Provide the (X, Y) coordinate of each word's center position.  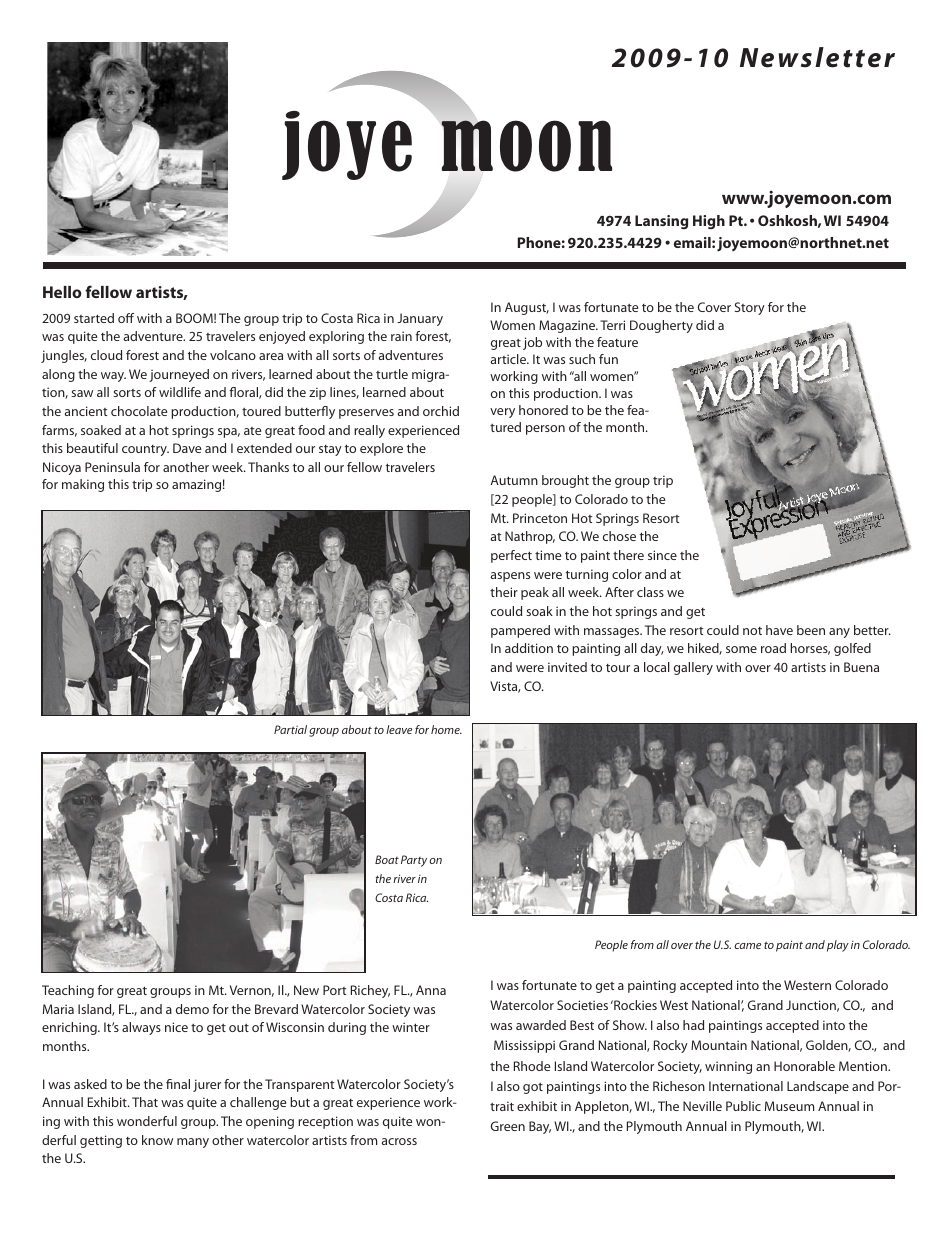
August (527, 308)
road (773, 648)
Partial (290, 729)
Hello (62, 292)
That (145, 1102)
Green (508, 1126)
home (446, 729)
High (709, 222)
